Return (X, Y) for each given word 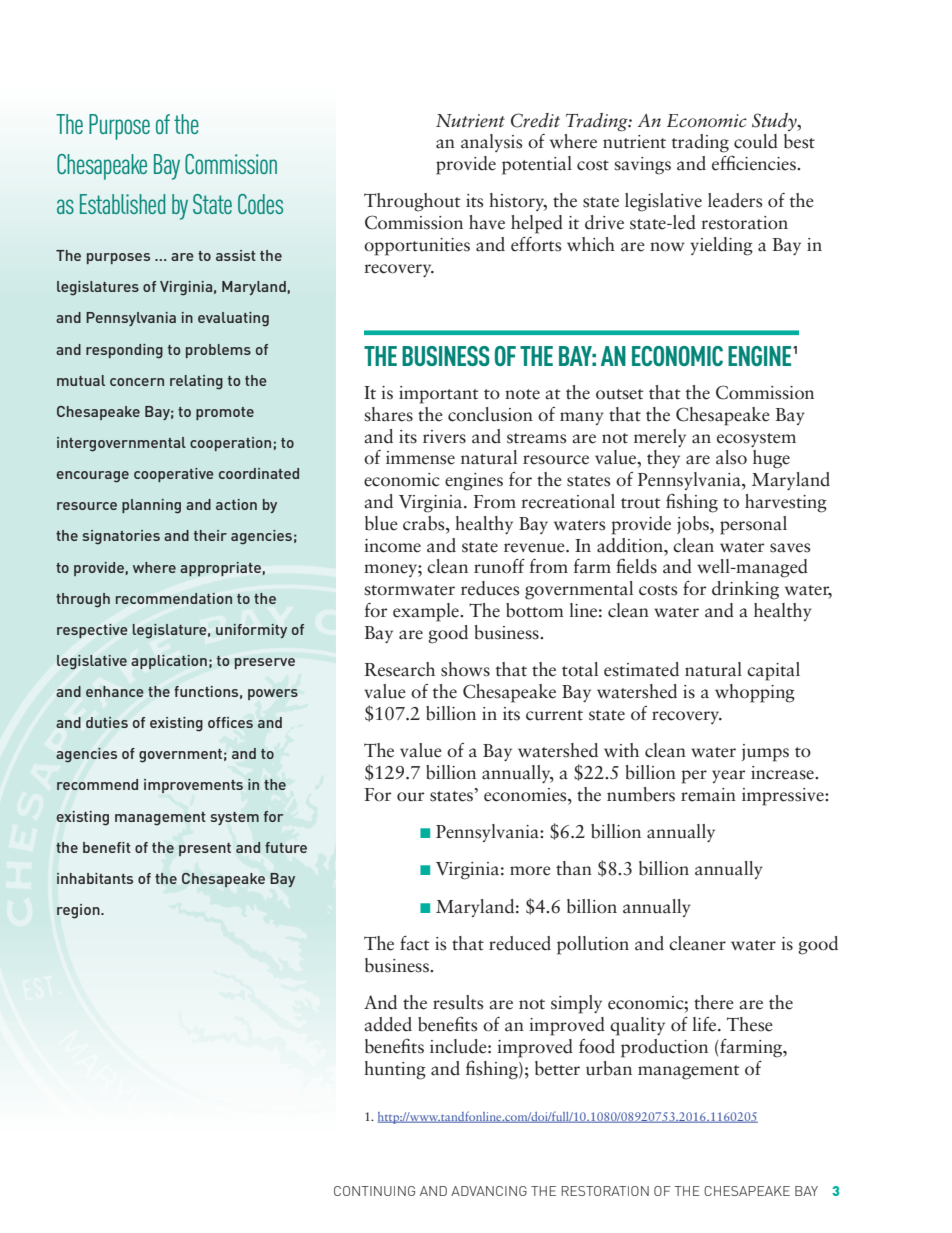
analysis (492, 143)
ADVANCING (489, 1191)
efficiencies (755, 163)
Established (122, 204)
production (664, 1048)
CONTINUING (374, 1191)
